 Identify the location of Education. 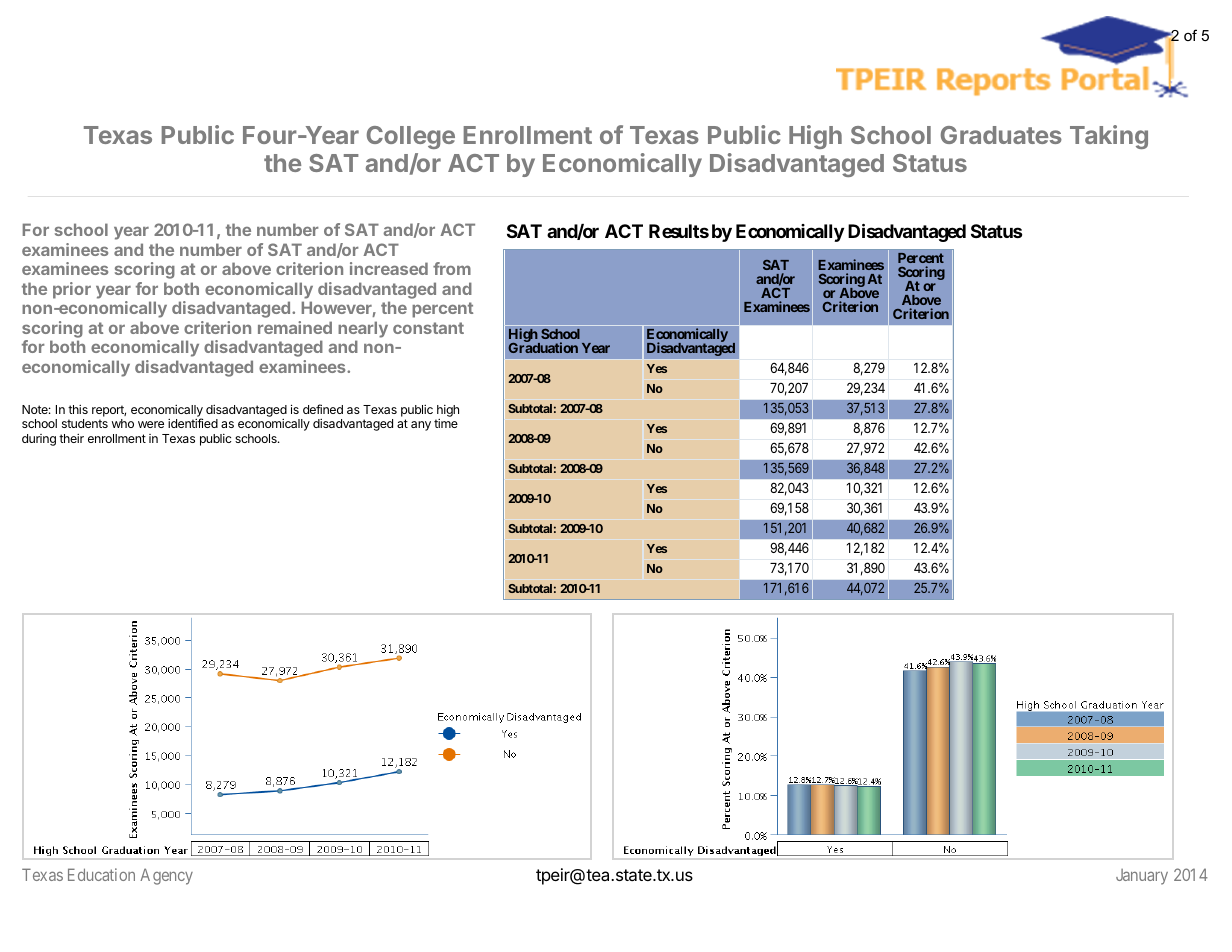
(101, 874).
